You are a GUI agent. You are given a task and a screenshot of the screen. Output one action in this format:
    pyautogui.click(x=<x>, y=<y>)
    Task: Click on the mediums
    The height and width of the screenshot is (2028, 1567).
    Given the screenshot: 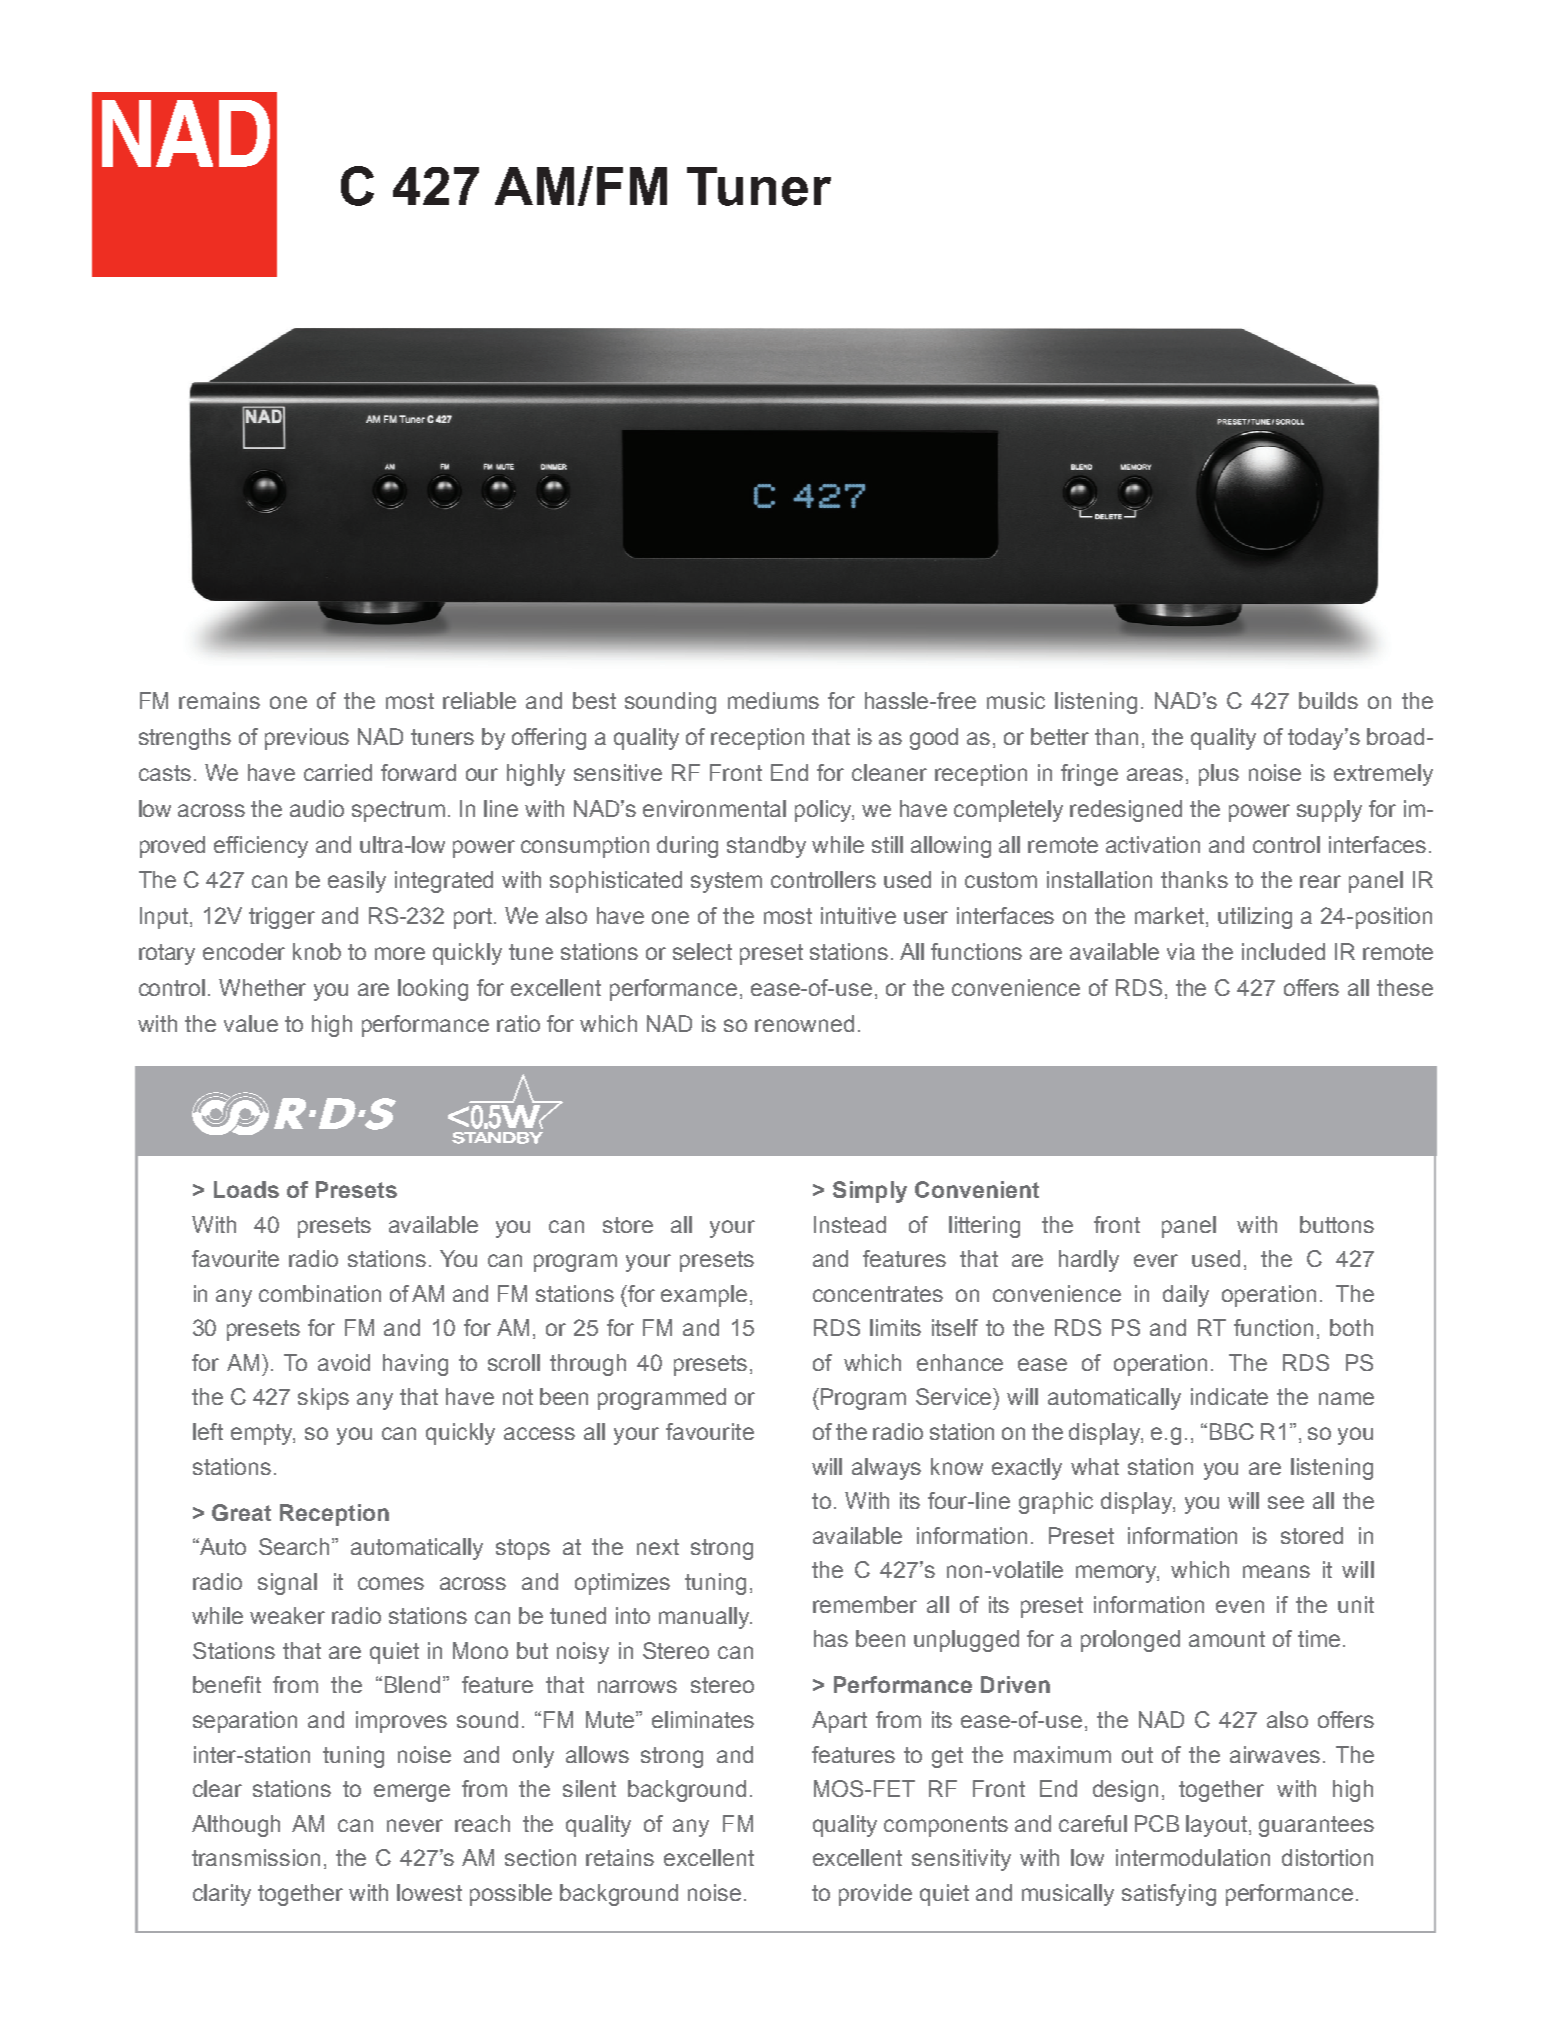 What is the action you would take?
    pyautogui.click(x=773, y=700)
